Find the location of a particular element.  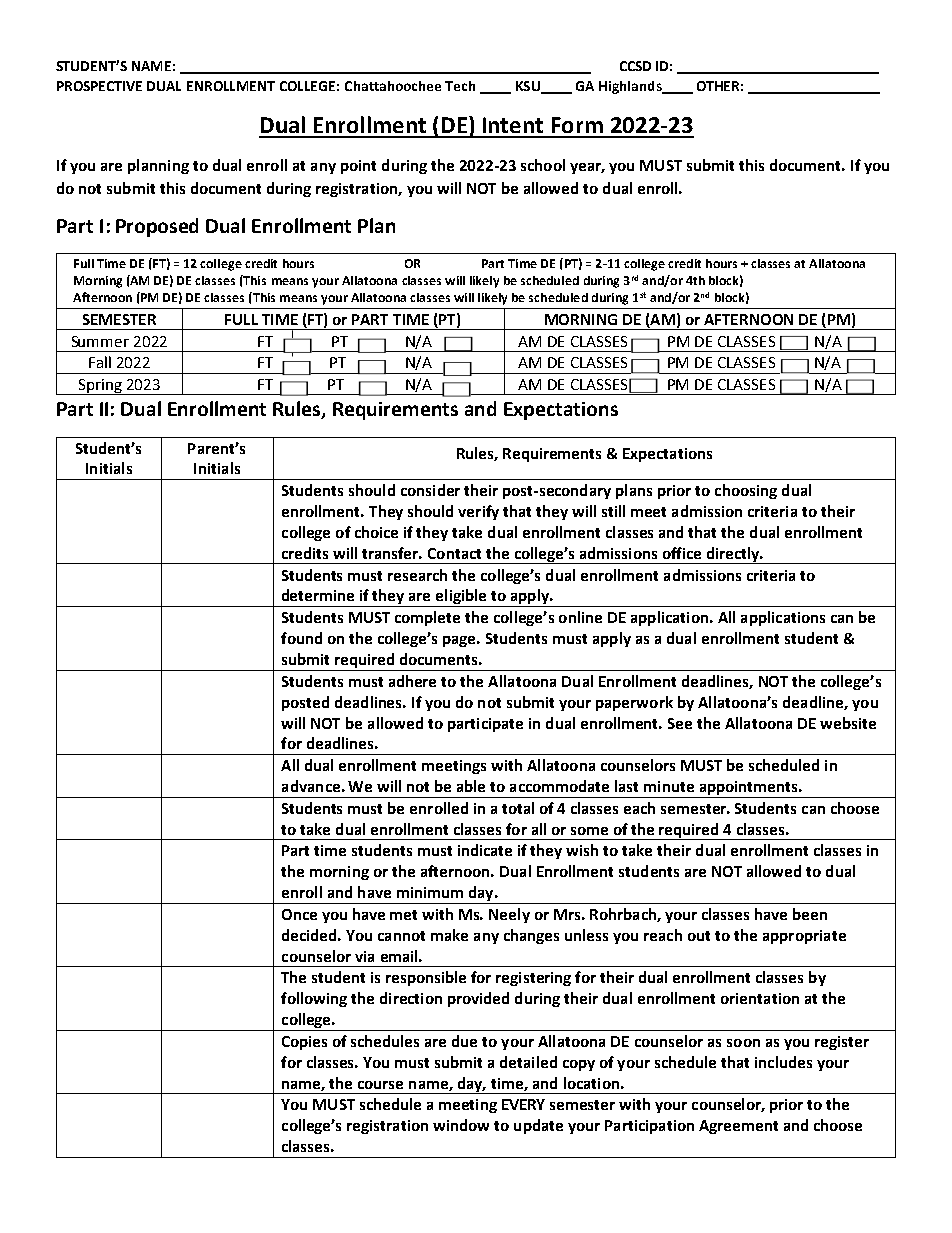

PROSPECTIVE is located at coordinates (99, 86).
